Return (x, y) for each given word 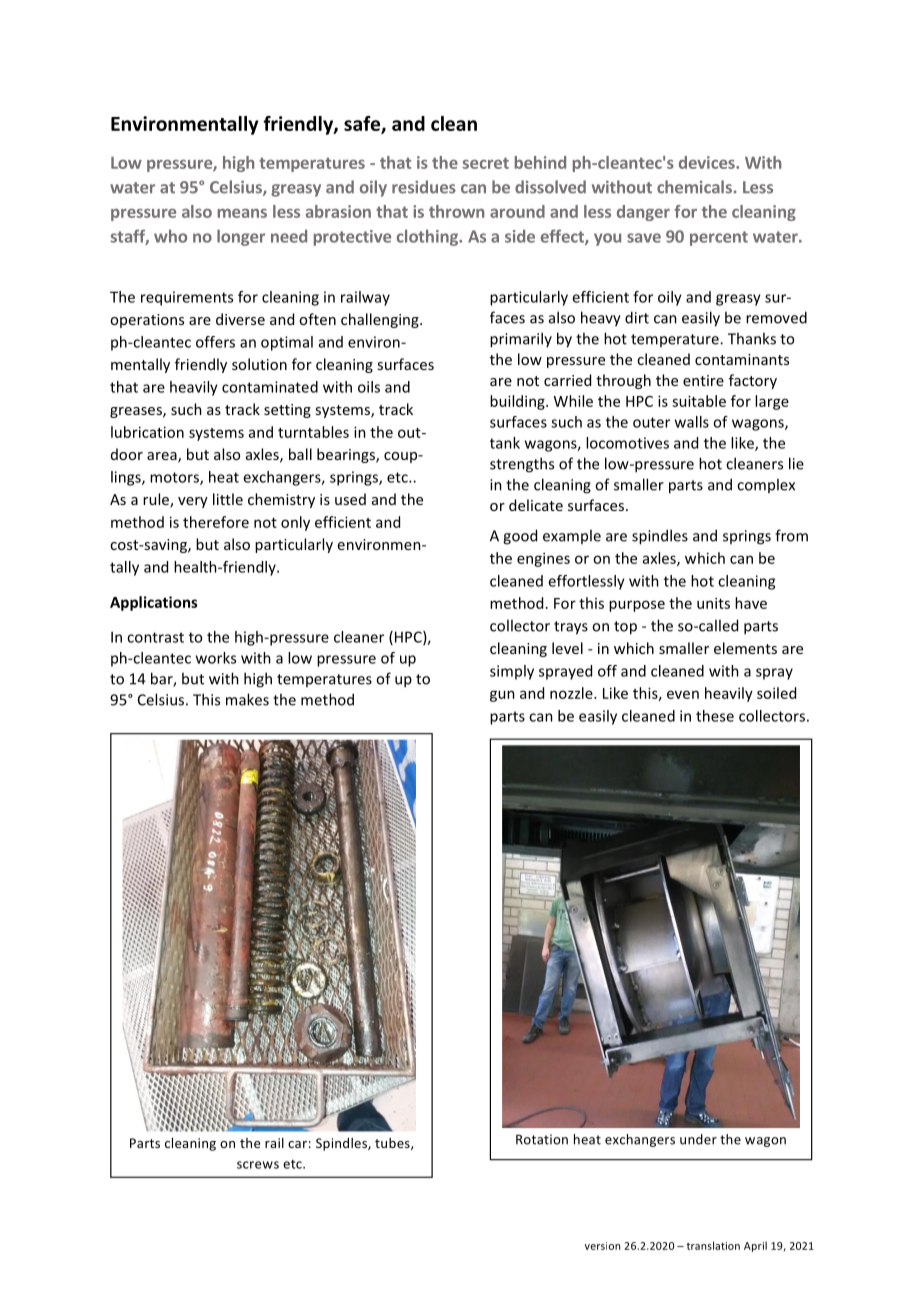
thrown (456, 211)
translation (713, 1245)
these (715, 716)
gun (502, 696)
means (242, 213)
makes (247, 699)
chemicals (694, 187)
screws (258, 1165)
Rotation (542, 1139)
